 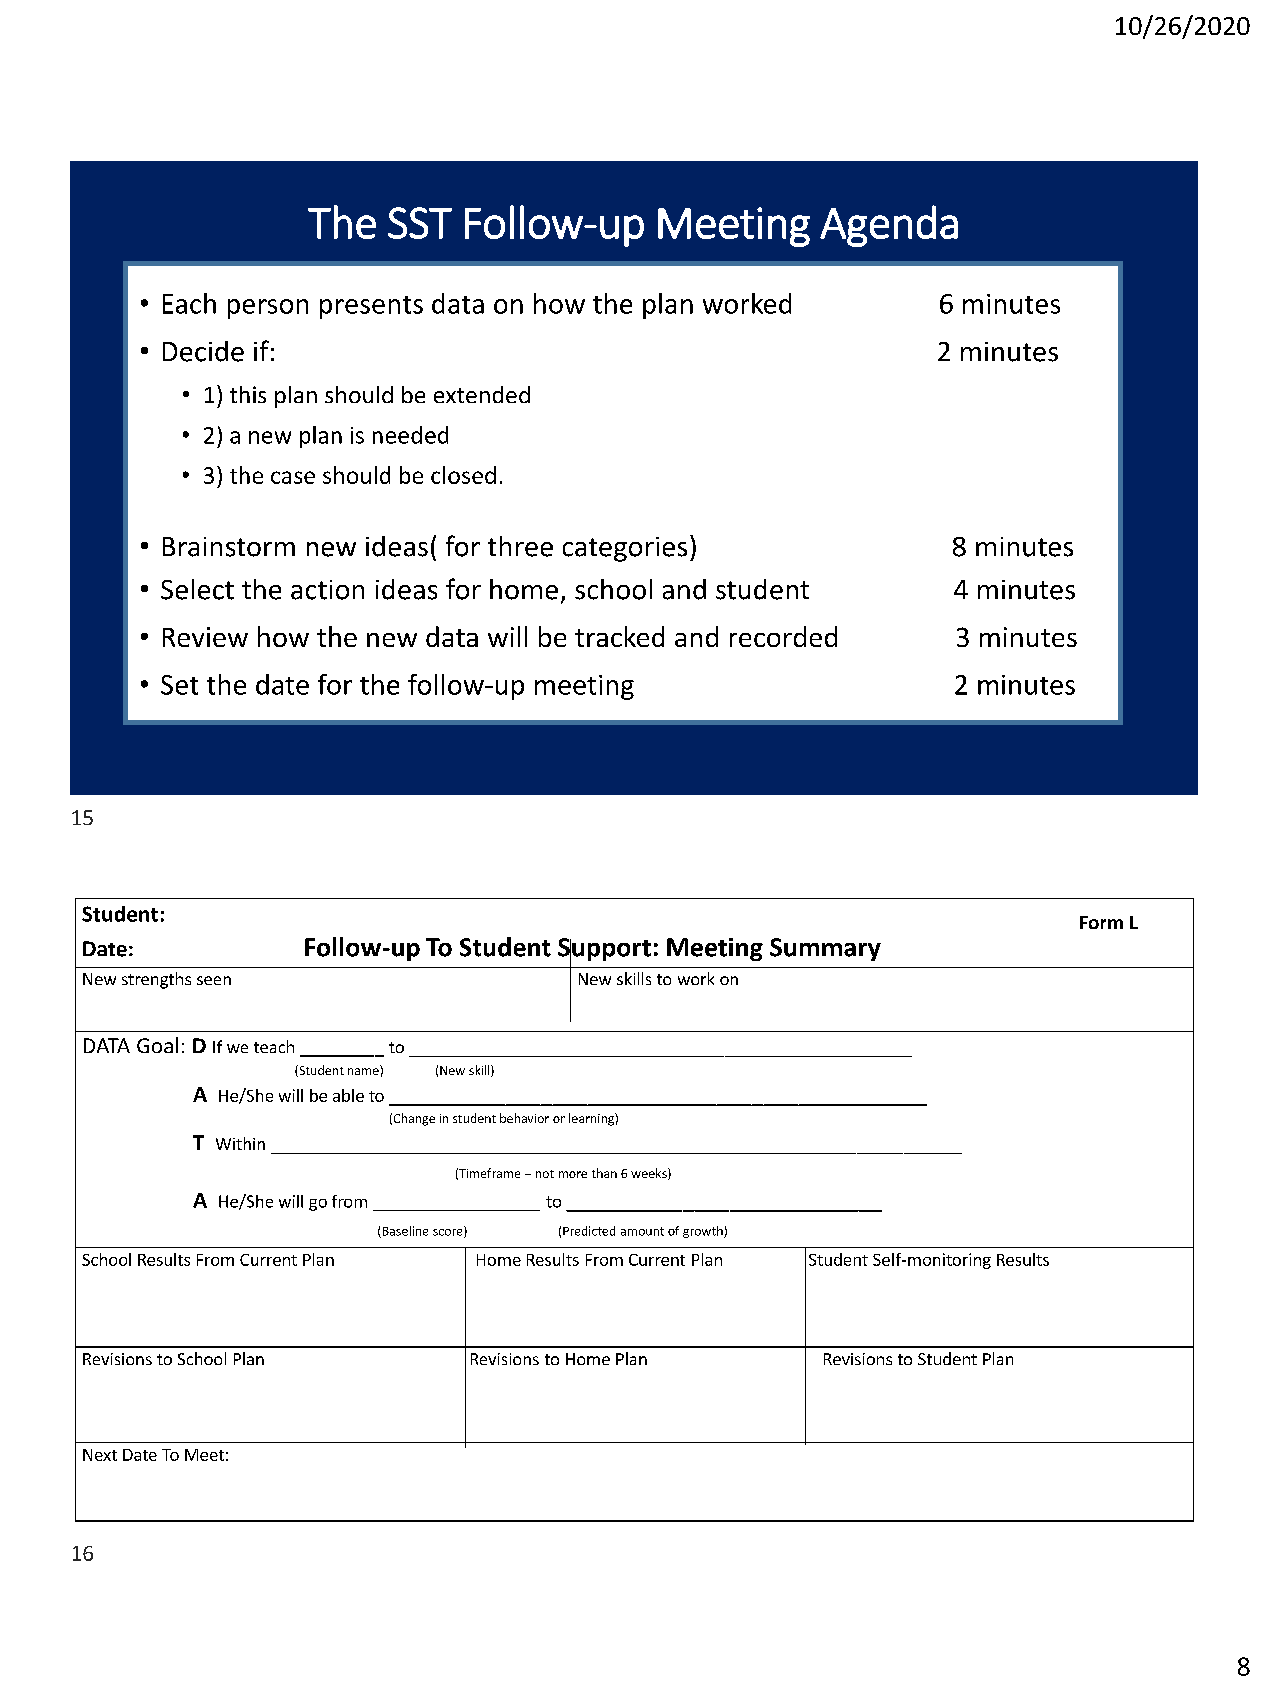 What do you see at coordinates (100, 1455) in the screenshot?
I see `Next` at bounding box center [100, 1455].
